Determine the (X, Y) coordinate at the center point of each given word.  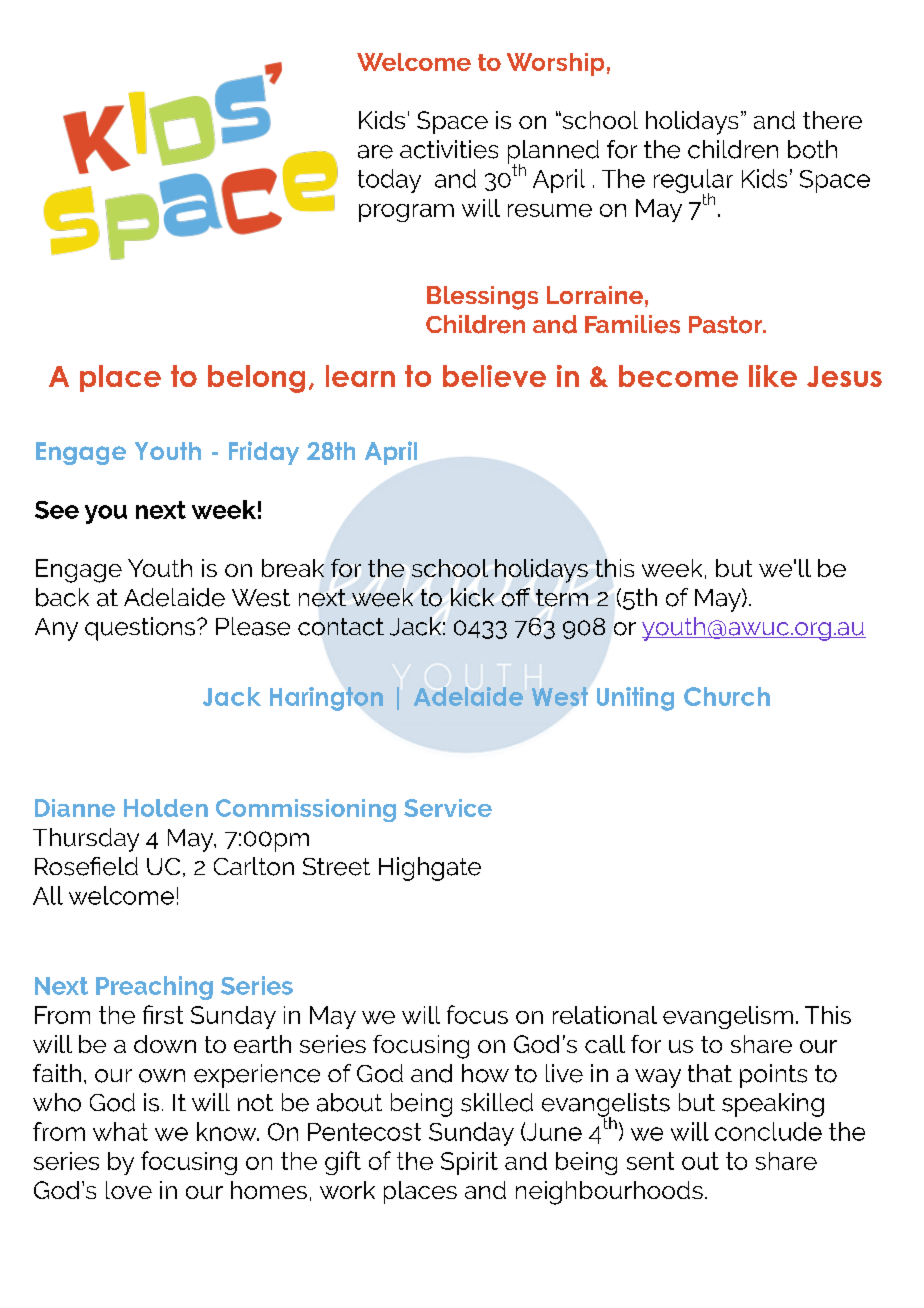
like (773, 376)
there (832, 120)
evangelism (728, 1017)
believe (494, 376)
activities (449, 149)
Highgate (430, 869)
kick (472, 597)
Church (727, 696)
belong (256, 379)
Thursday (86, 840)
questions (141, 629)
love (129, 1190)
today (389, 181)
